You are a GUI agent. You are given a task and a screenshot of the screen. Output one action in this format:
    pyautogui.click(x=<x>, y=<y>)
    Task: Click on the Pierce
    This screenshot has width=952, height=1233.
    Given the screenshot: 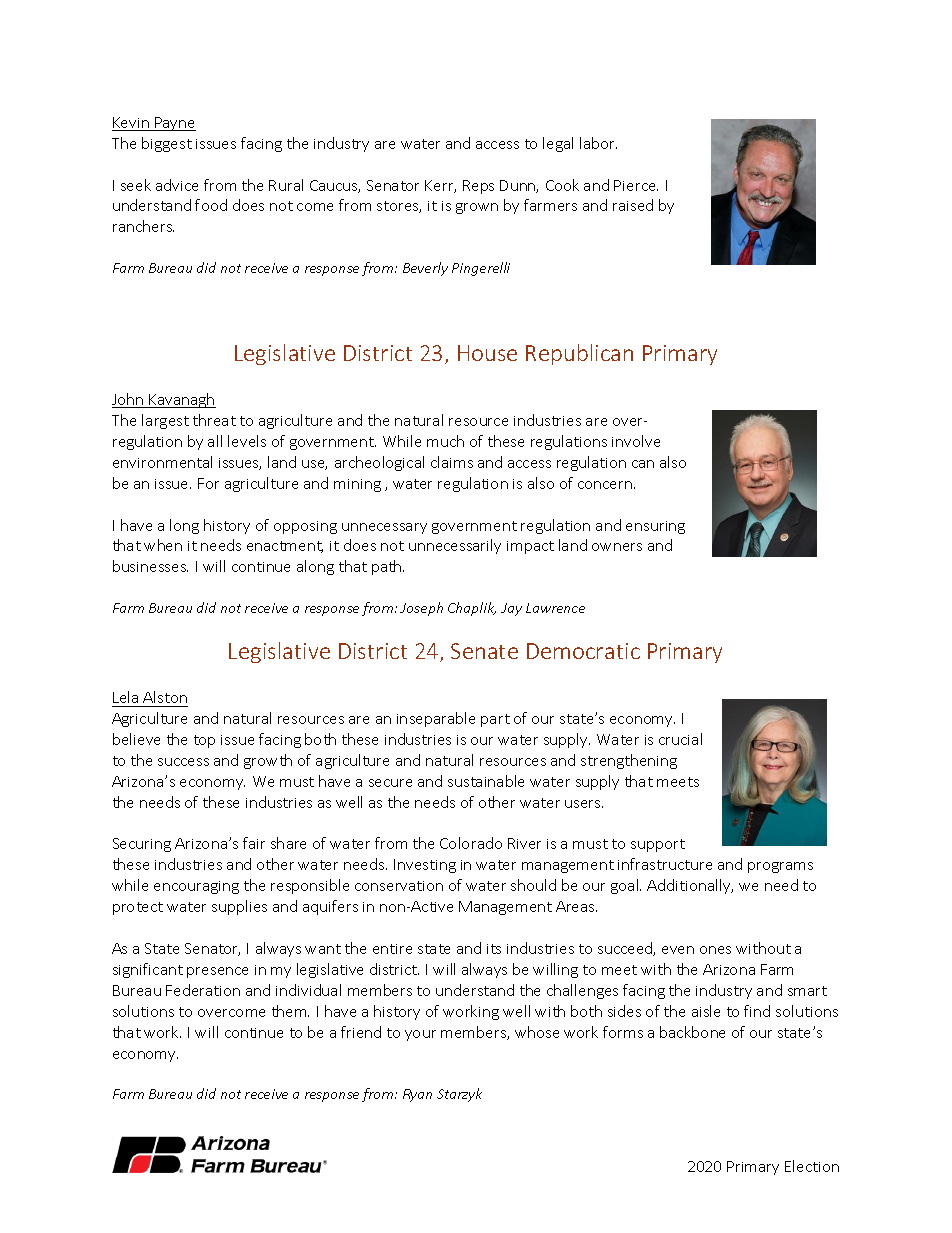 What is the action you would take?
    pyautogui.click(x=636, y=185)
